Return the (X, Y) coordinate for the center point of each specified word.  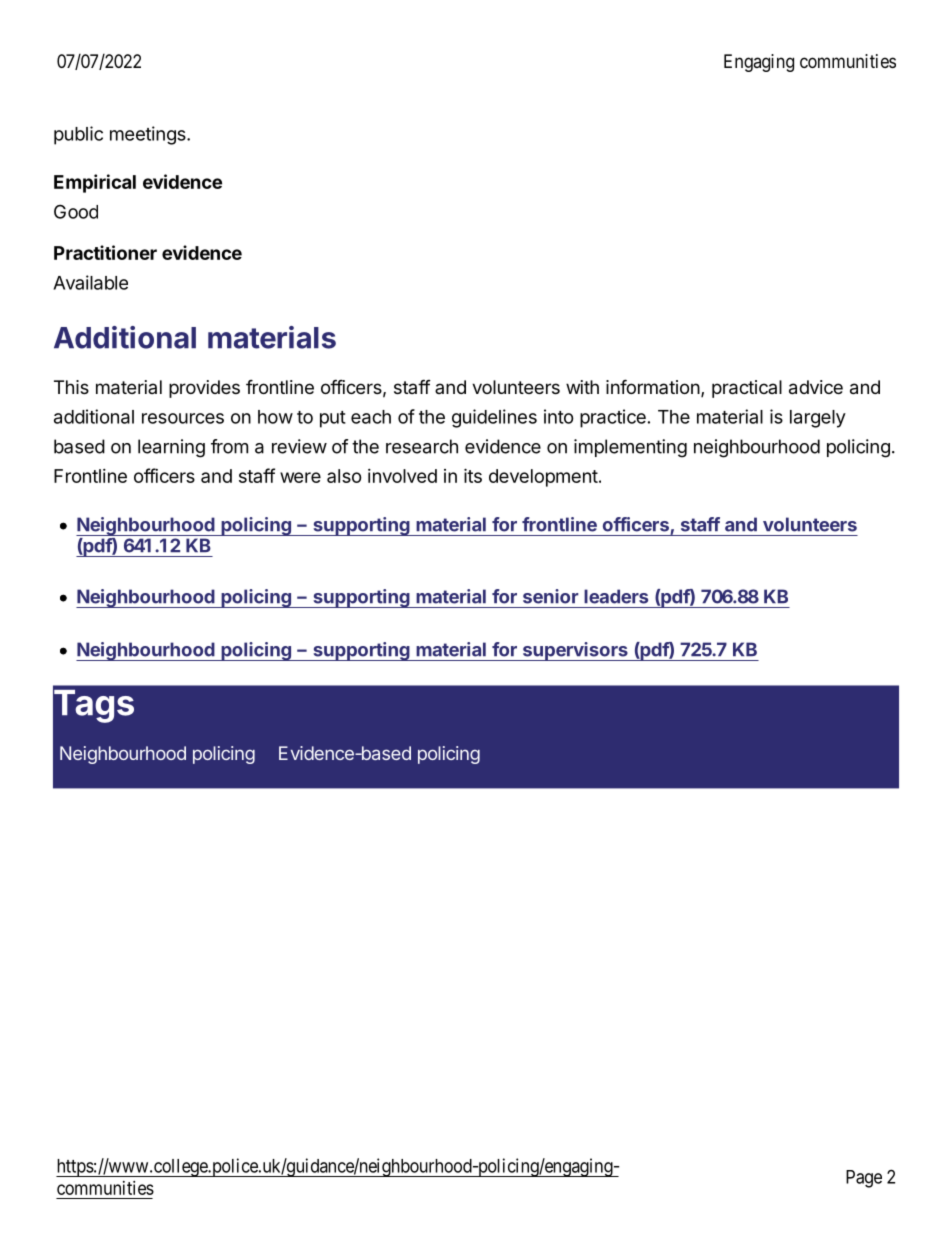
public (78, 135)
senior (551, 596)
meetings (149, 135)
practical (747, 389)
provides (204, 389)
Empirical (95, 183)
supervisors (575, 651)
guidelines (494, 418)
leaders (616, 596)
